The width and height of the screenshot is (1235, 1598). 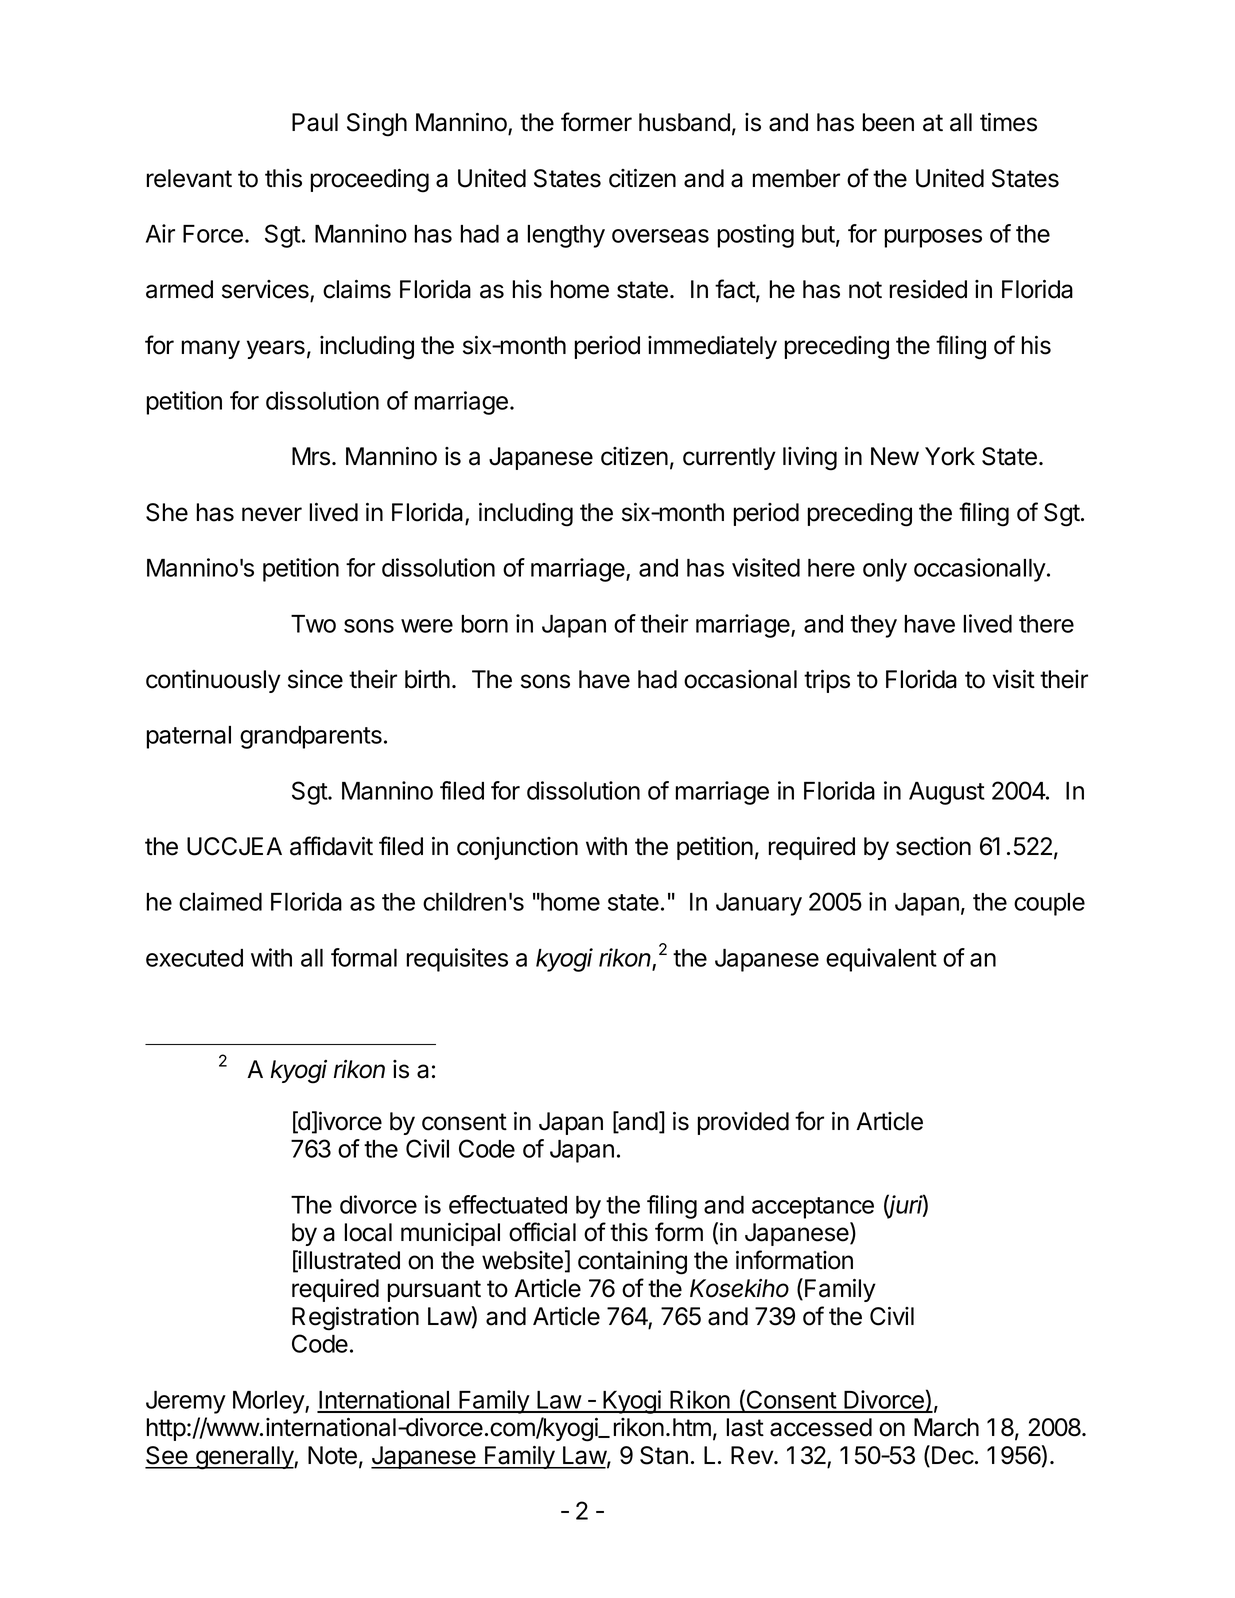 I want to click on conjunction, so click(x=517, y=848).
